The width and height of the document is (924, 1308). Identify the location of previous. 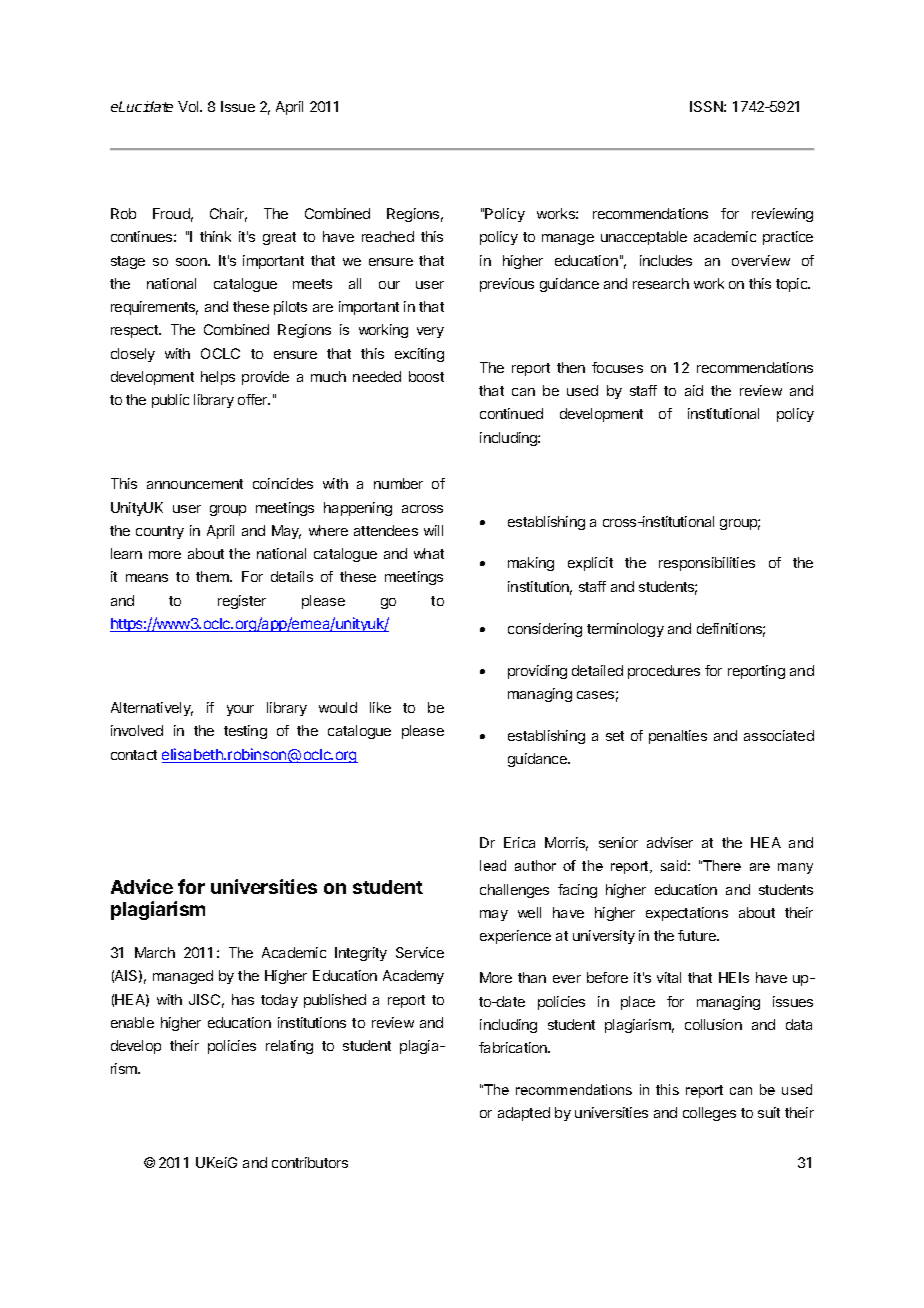
(507, 285).
